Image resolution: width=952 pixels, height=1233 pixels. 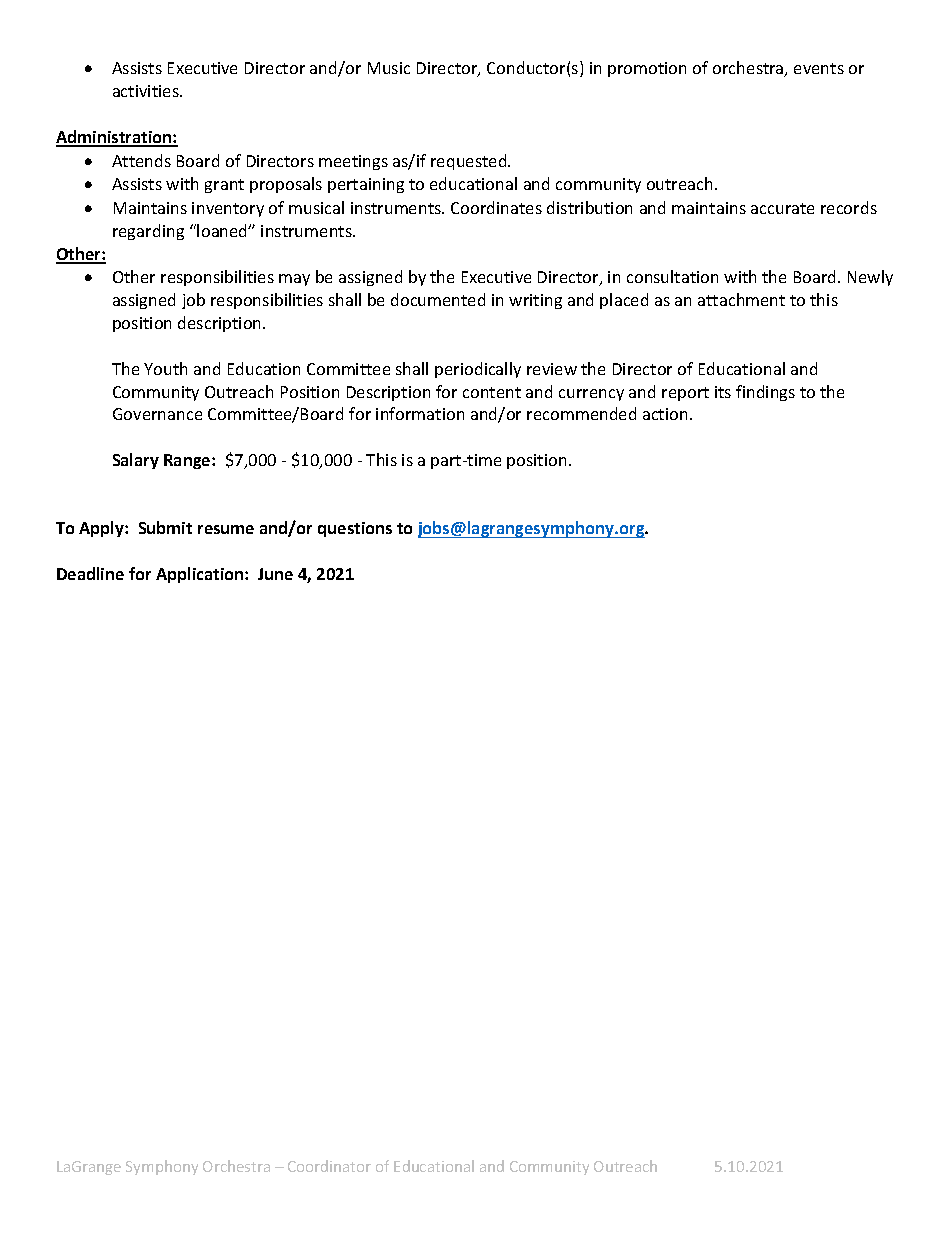 What do you see at coordinates (470, 162) in the screenshot?
I see `requested` at bounding box center [470, 162].
